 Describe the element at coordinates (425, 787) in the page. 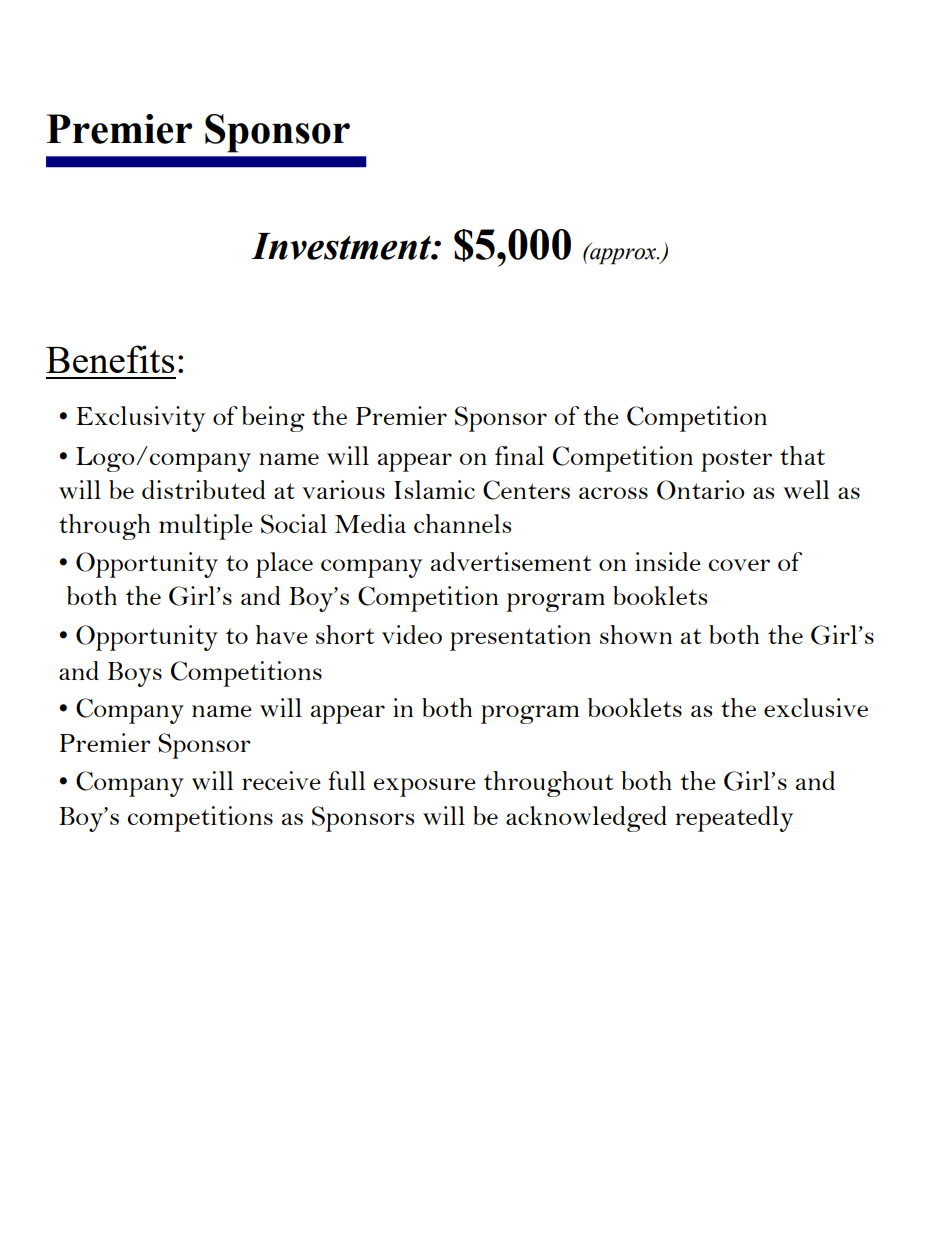

I see `exposure` at that location.
